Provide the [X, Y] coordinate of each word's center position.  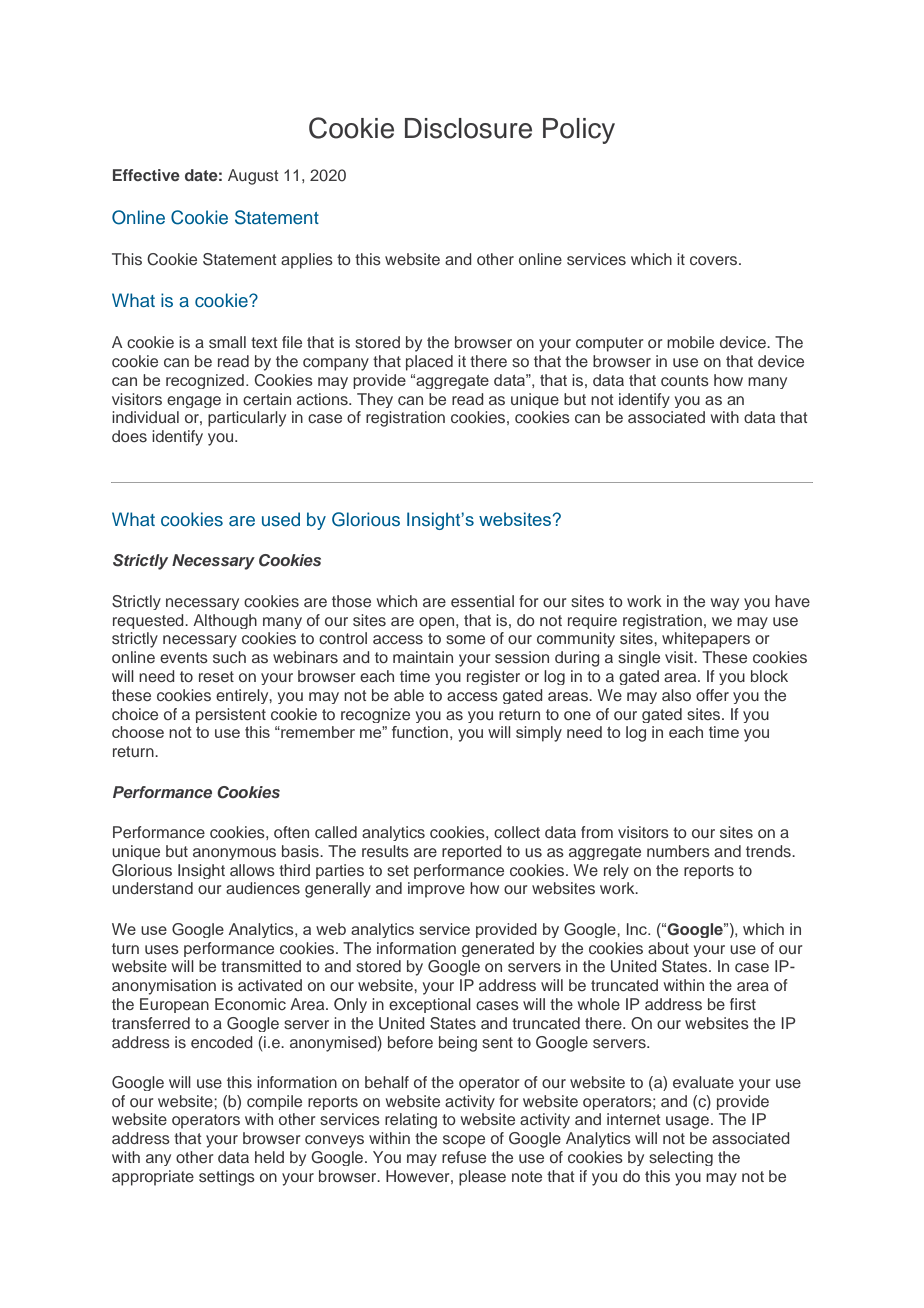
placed [429, 363]
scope [464, 1141]
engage [194, 402]
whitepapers [706, 640]
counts [685, 380]
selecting [681, 1158]
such [229, 657]
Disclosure [468, 128]
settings [227, 1178]
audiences [263, 888]
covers [715, 260]
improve [436, 890]
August [253, 177]
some [465, 639]
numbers [678, 851]
